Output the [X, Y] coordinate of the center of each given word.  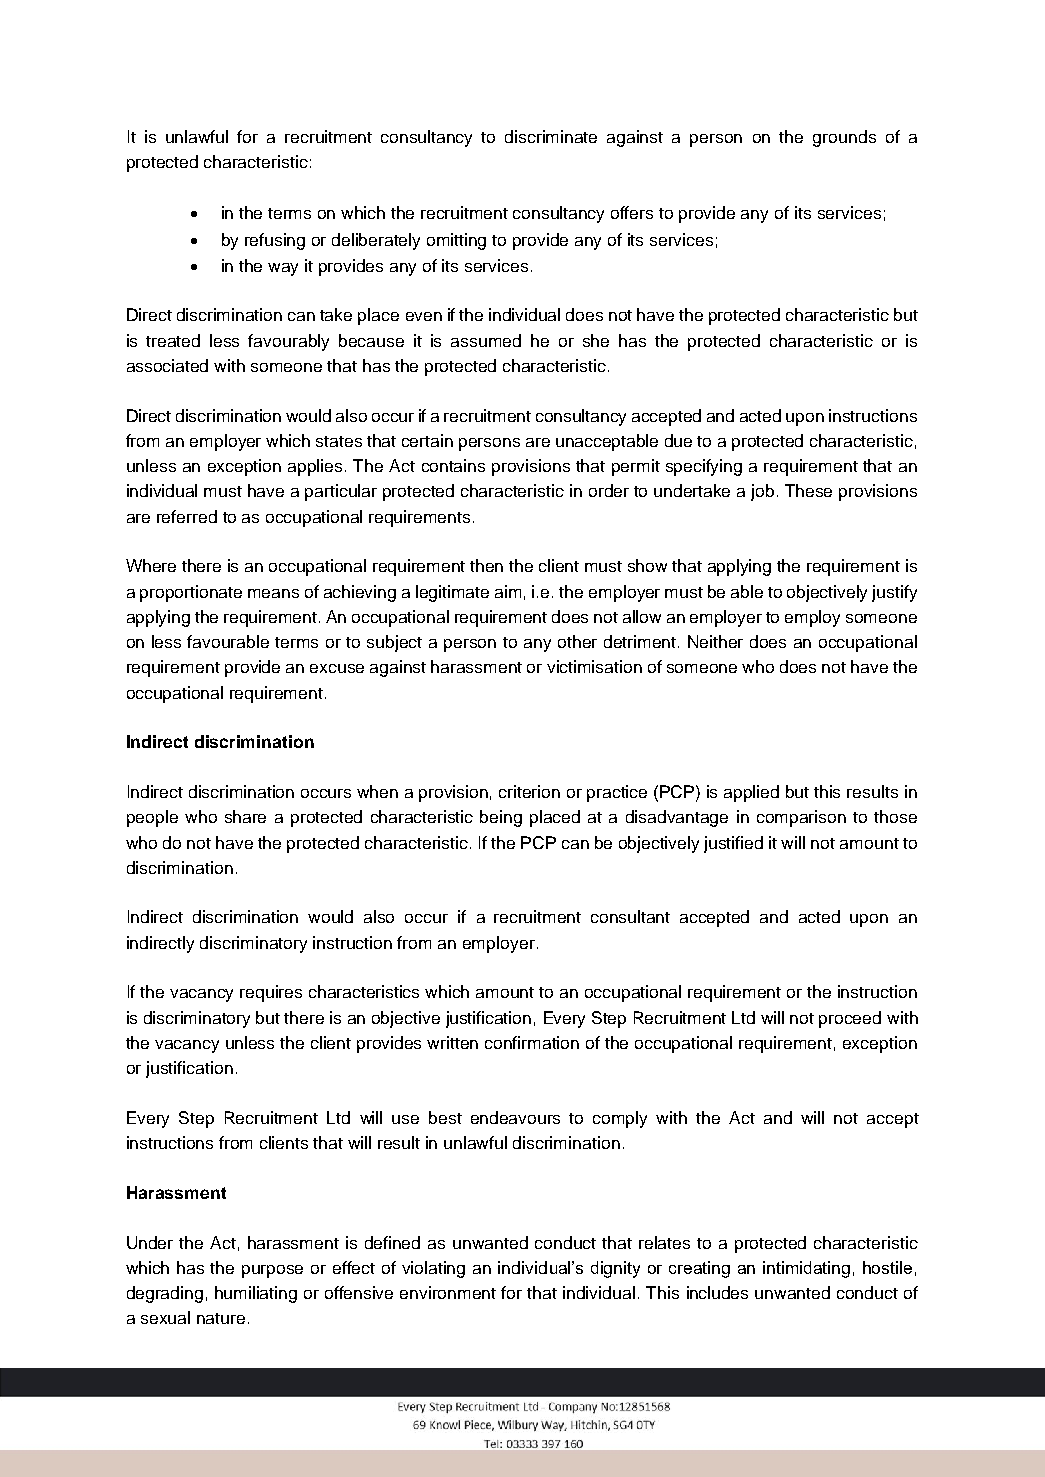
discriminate [551, 136]
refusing [275, 241]
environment [448, 1292]
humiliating [256, 1294]
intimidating [806, 1269]
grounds [844, 138]
